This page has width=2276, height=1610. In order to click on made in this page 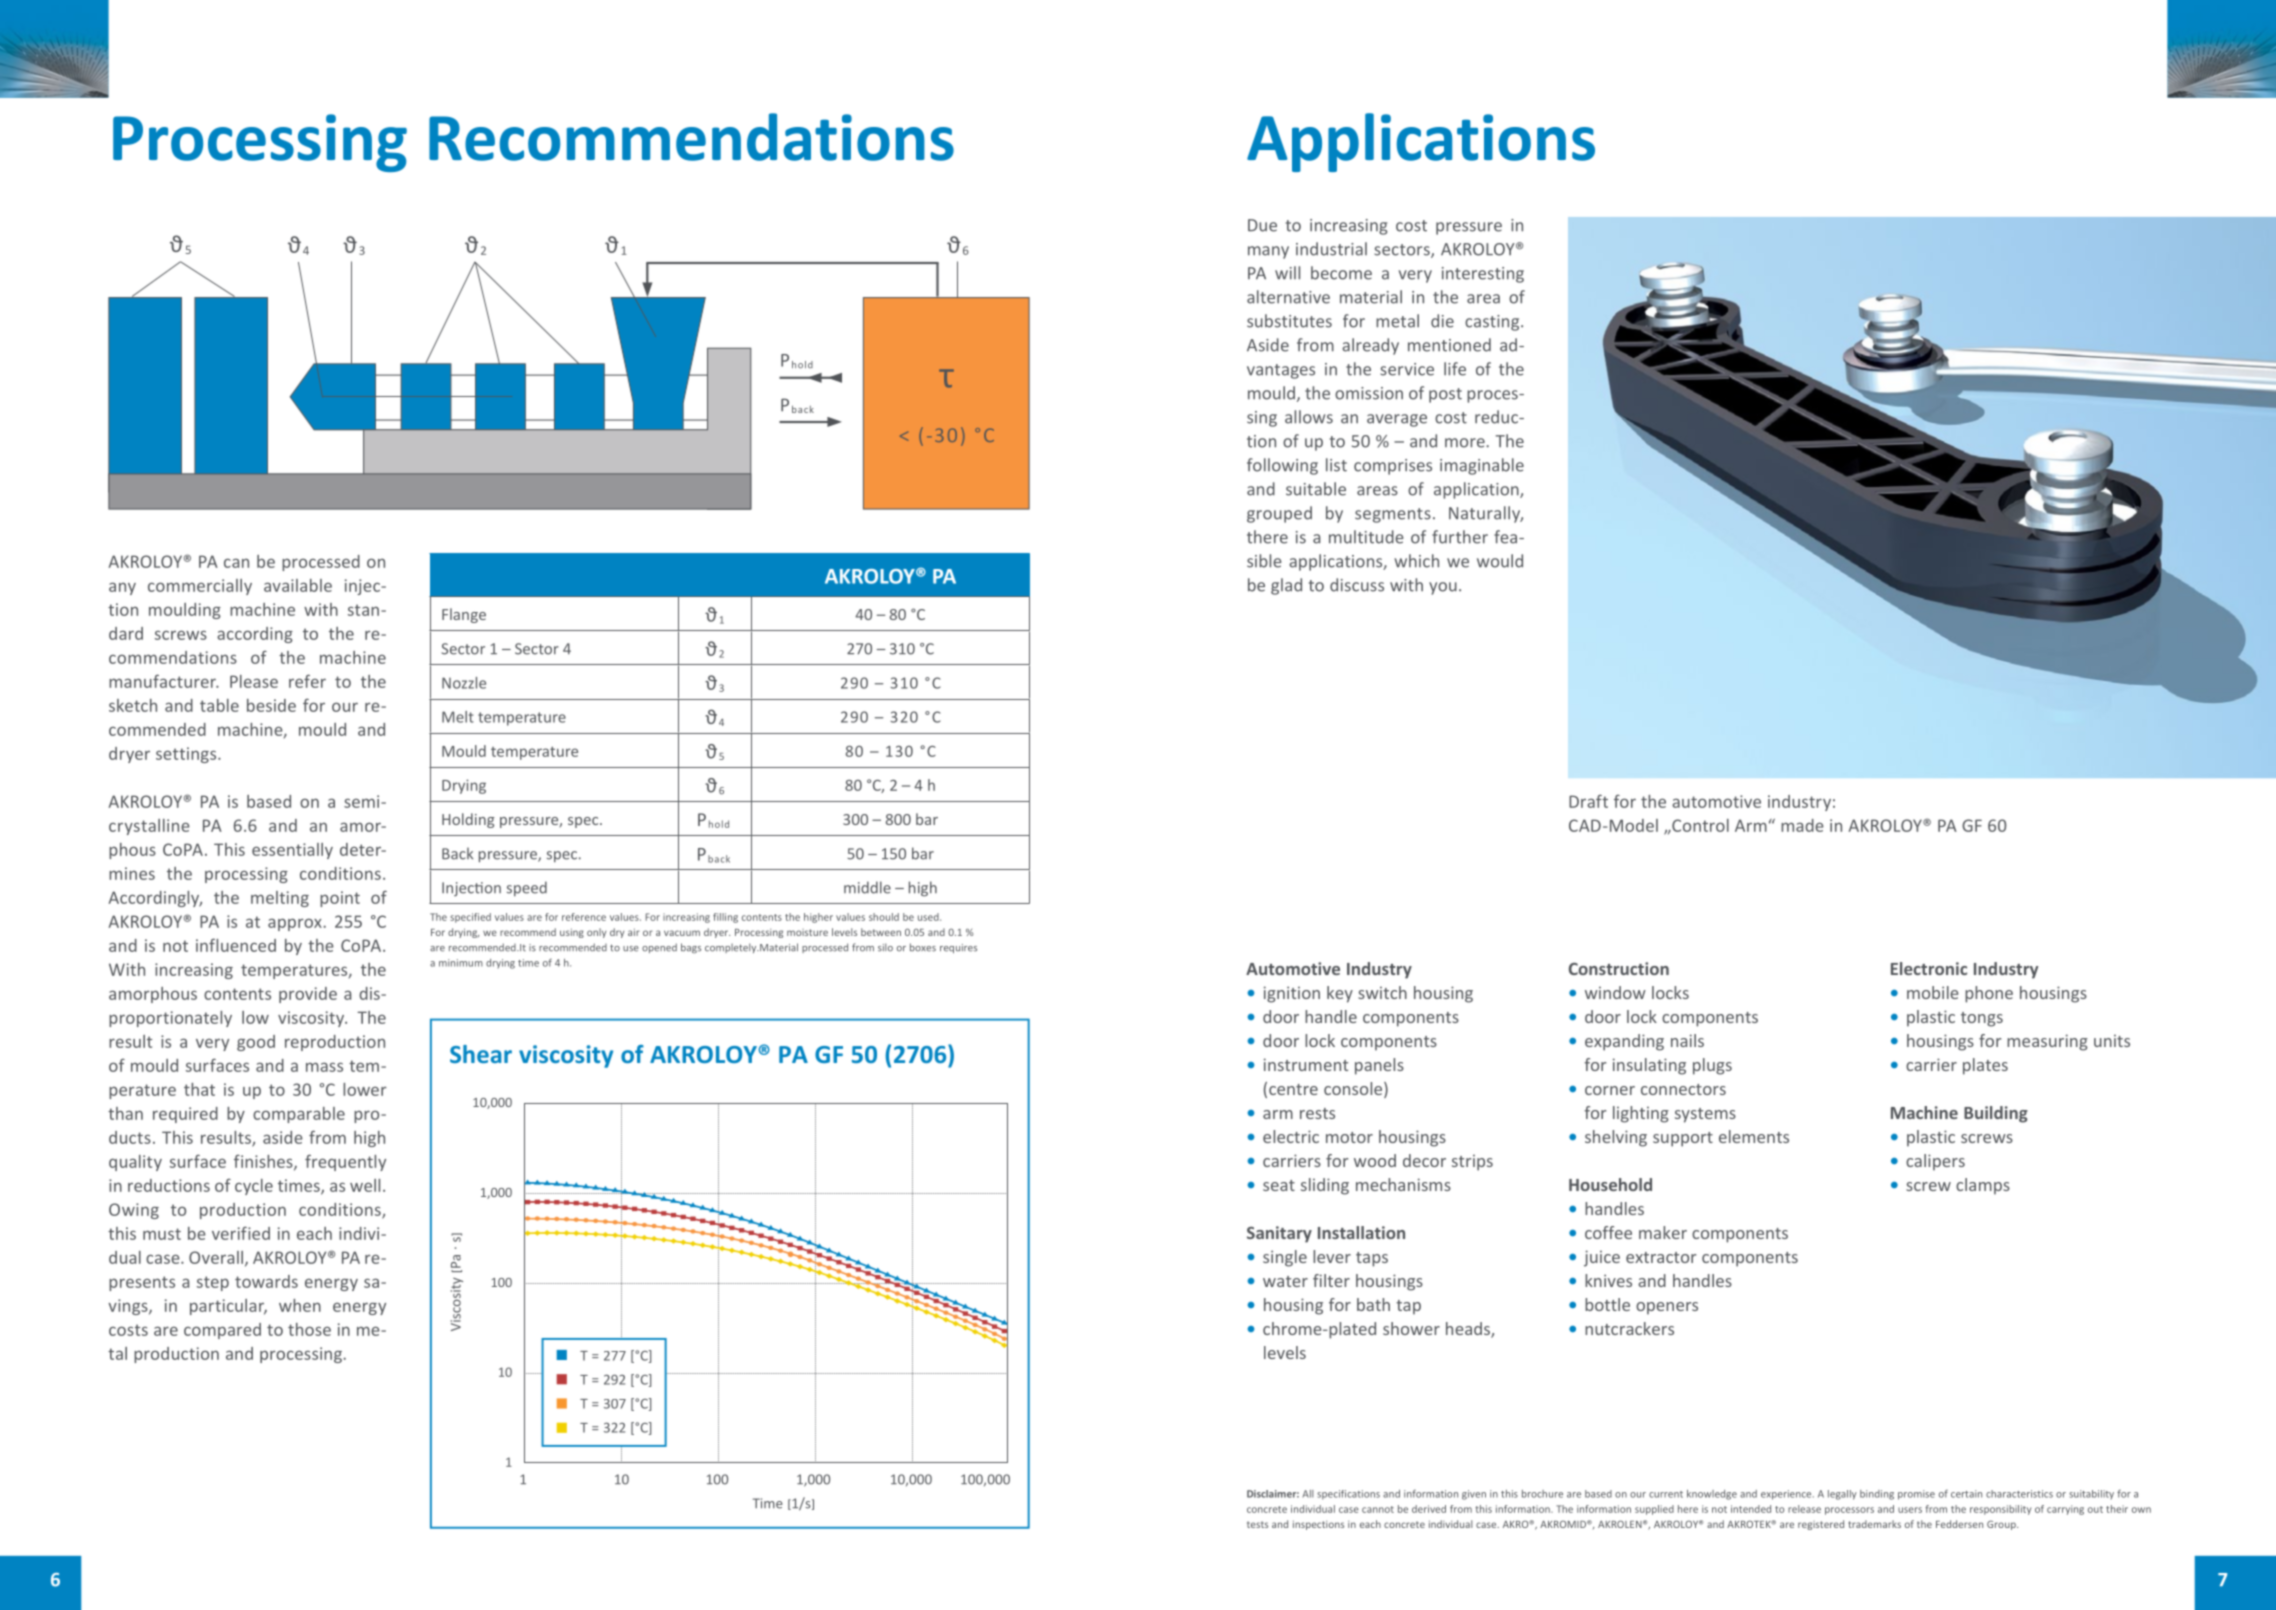, I will do `click(1802, 825)`.
